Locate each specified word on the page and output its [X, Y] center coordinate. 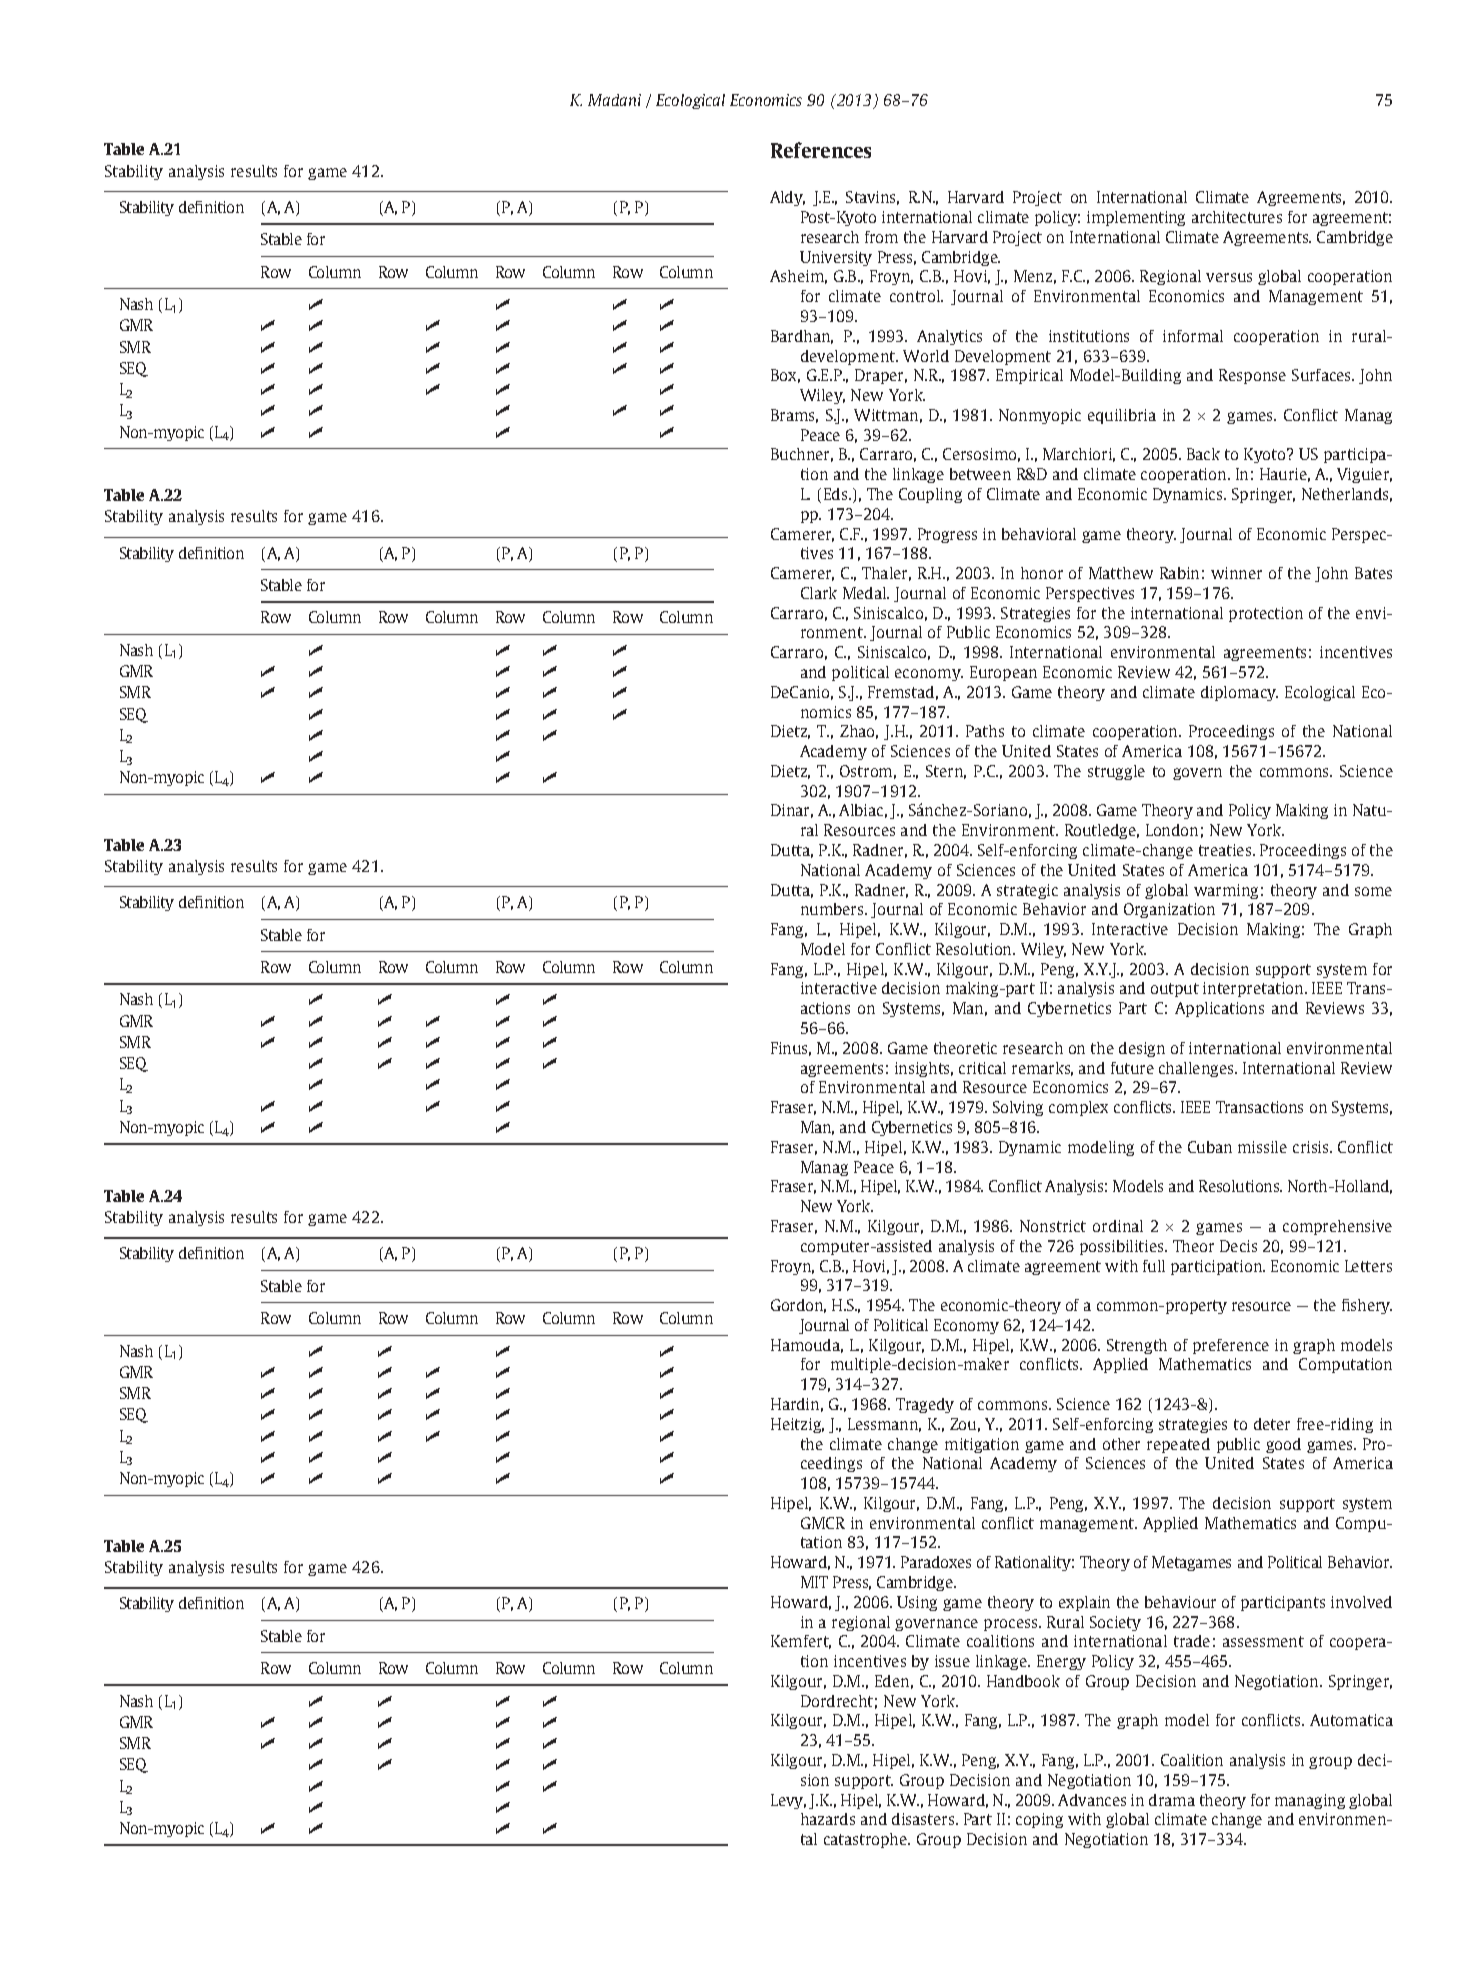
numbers [833, 909]
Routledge [1102, 831]
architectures [1237, 217]
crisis [1312, 1147]
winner [1236, 573]
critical [982, 1068]
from [881, 237]
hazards [828, 1819]
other [1121, 1444]
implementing [1136, 218]
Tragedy [925, 1405]
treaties [1226, 850]
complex [1078, 1108]
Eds [837, 494]
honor [1042, 573]
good [1283, 1445]
